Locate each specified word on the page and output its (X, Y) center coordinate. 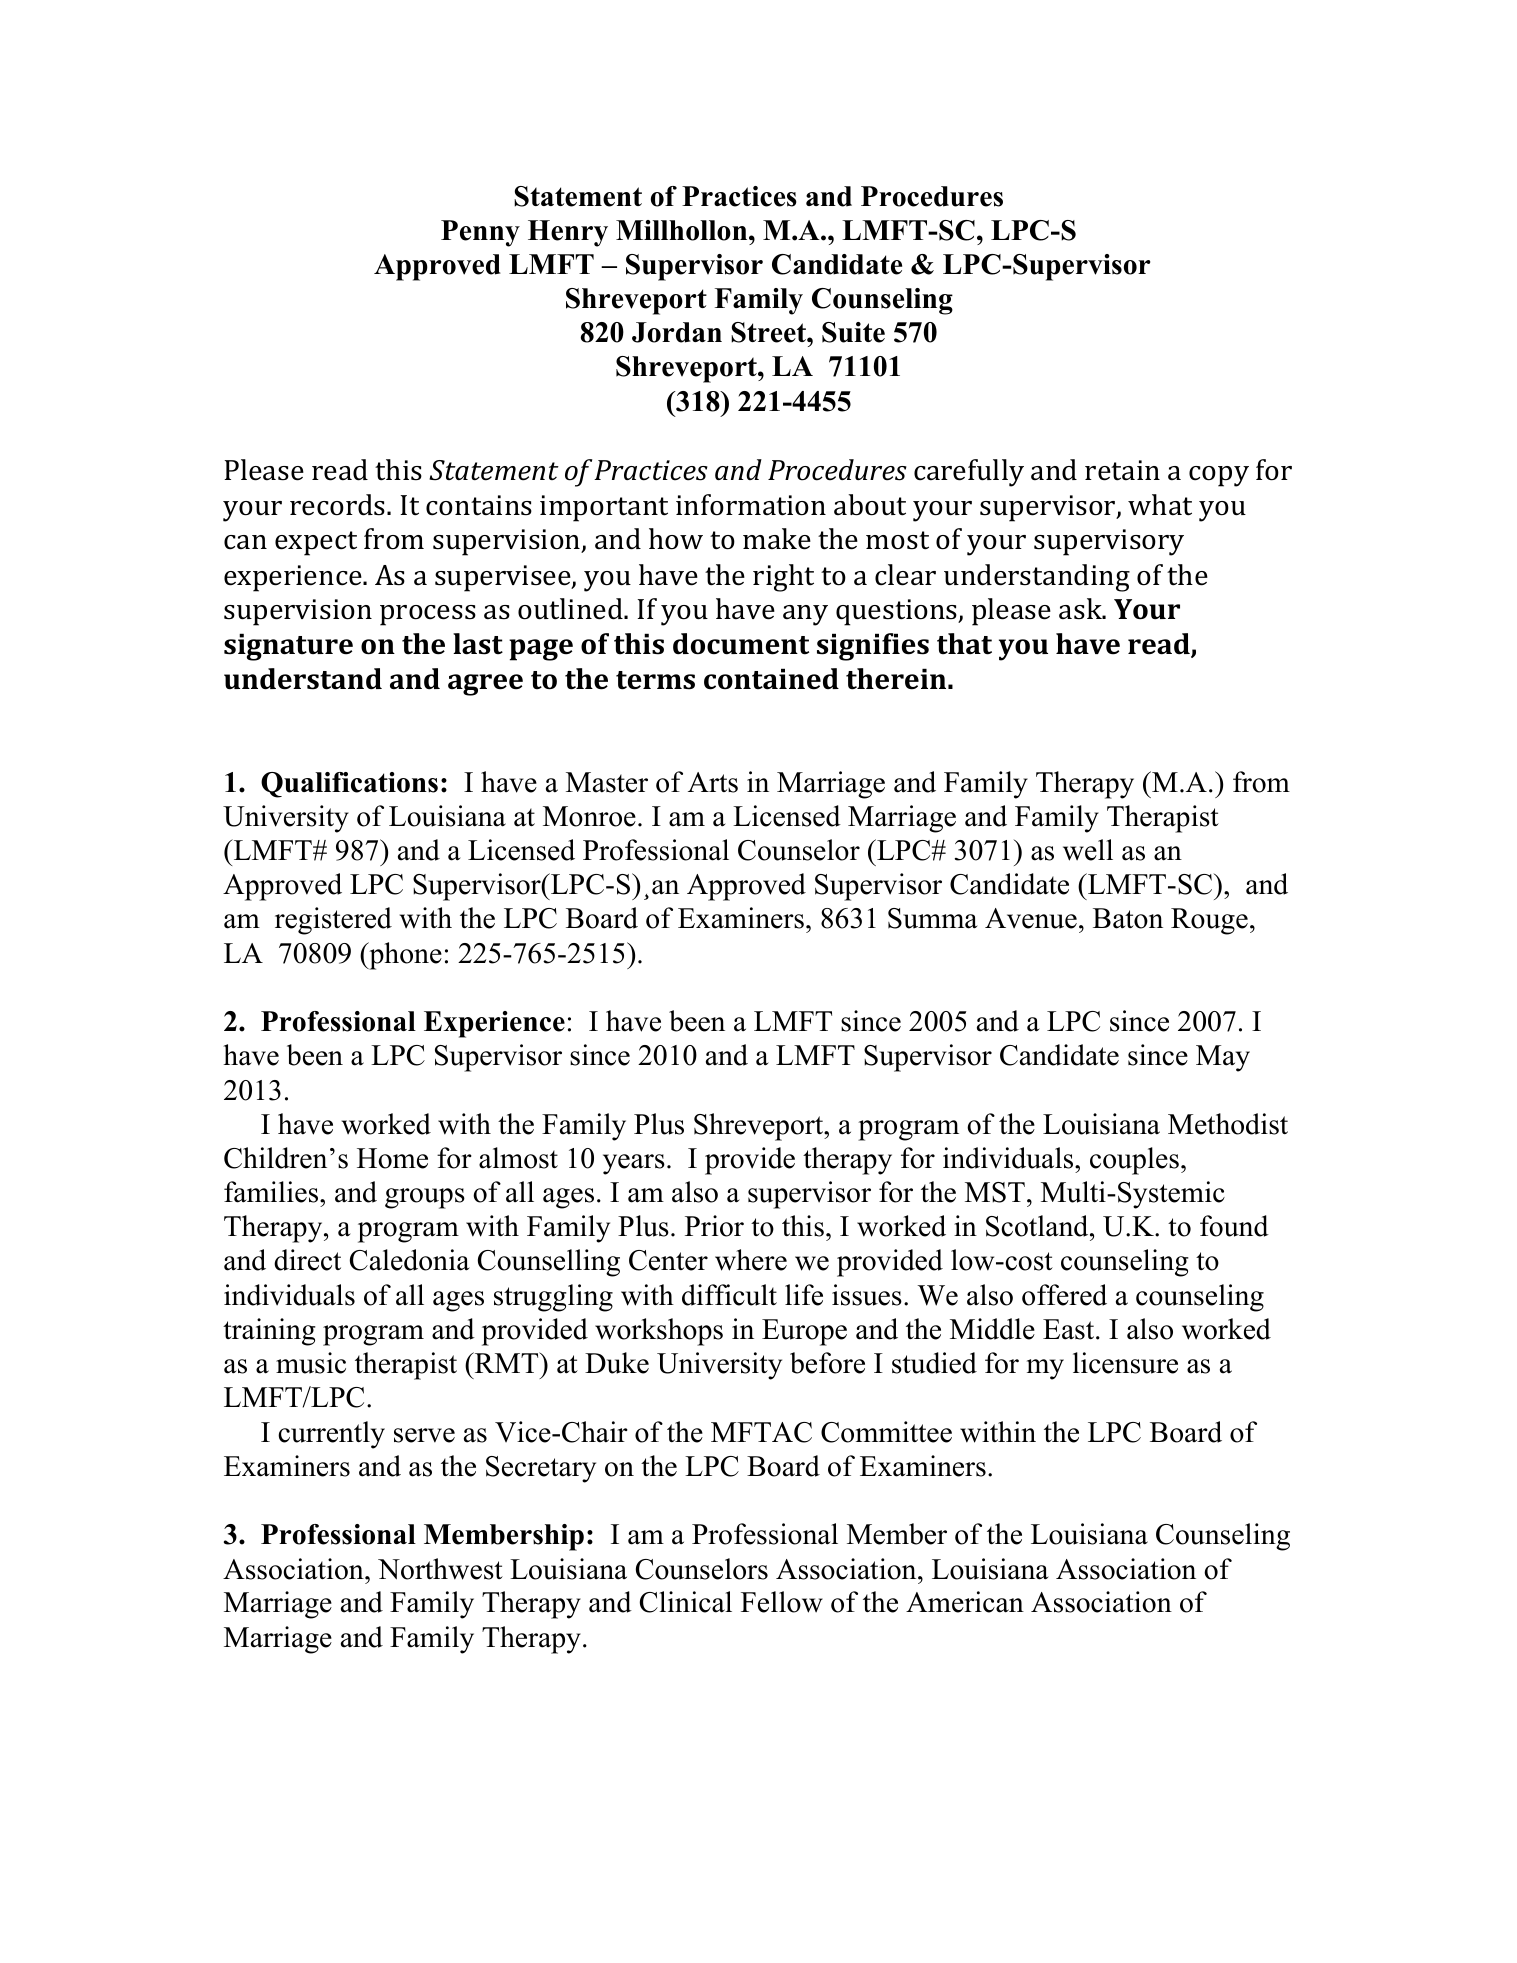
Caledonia (410, 1260)
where (751, 1260)
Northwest (440, 1569)
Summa (933, 918)
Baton (1128, 918)
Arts (713, 782)
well (1088, 850)
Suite (853, 332)
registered (333, 921)
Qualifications (349, 785)
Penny (480, 233)
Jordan (677, 332)
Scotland (1038, 1226)
